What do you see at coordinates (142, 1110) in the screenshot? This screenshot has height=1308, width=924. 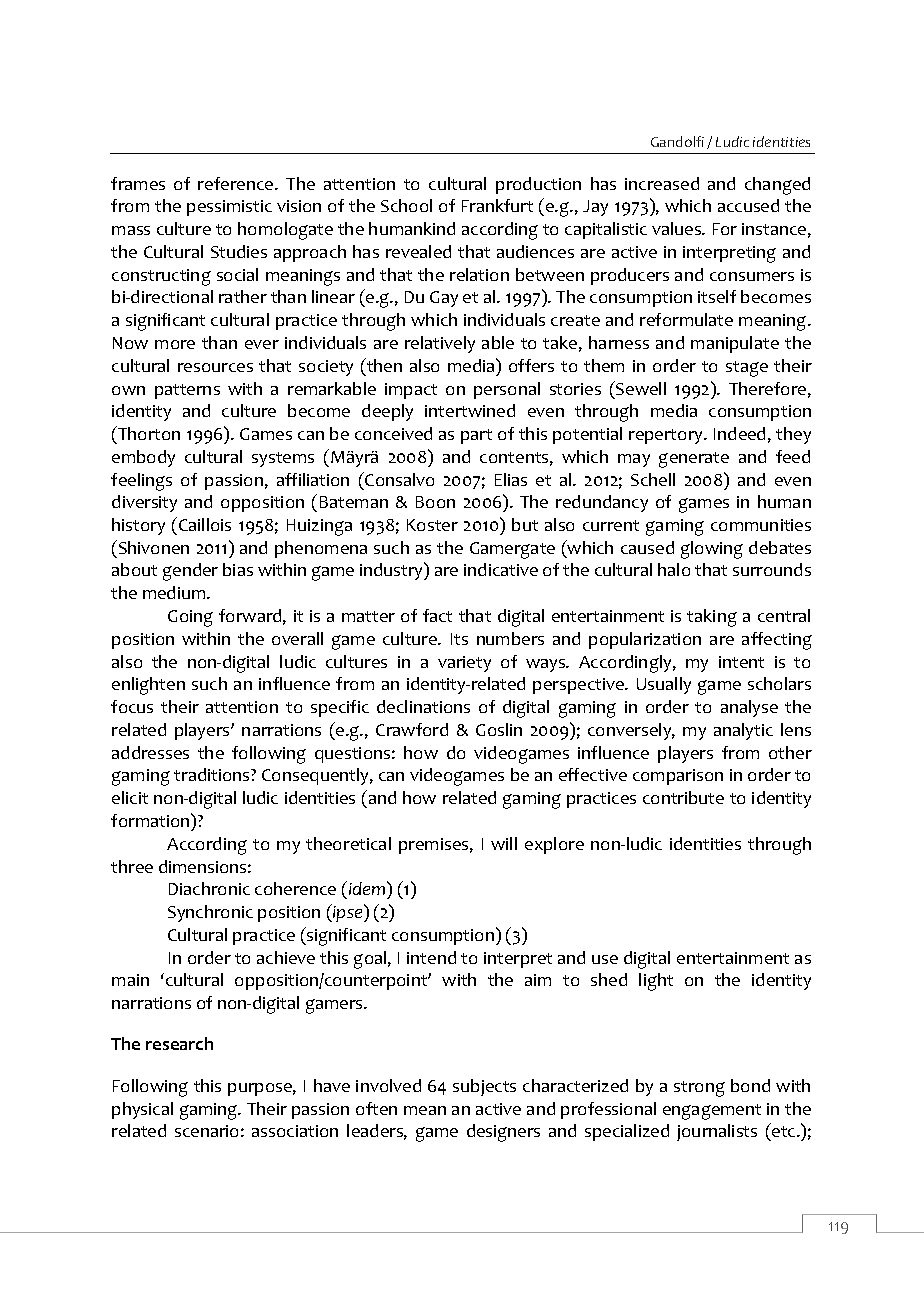 I see `physical` at bounding box center [142, 1110].
